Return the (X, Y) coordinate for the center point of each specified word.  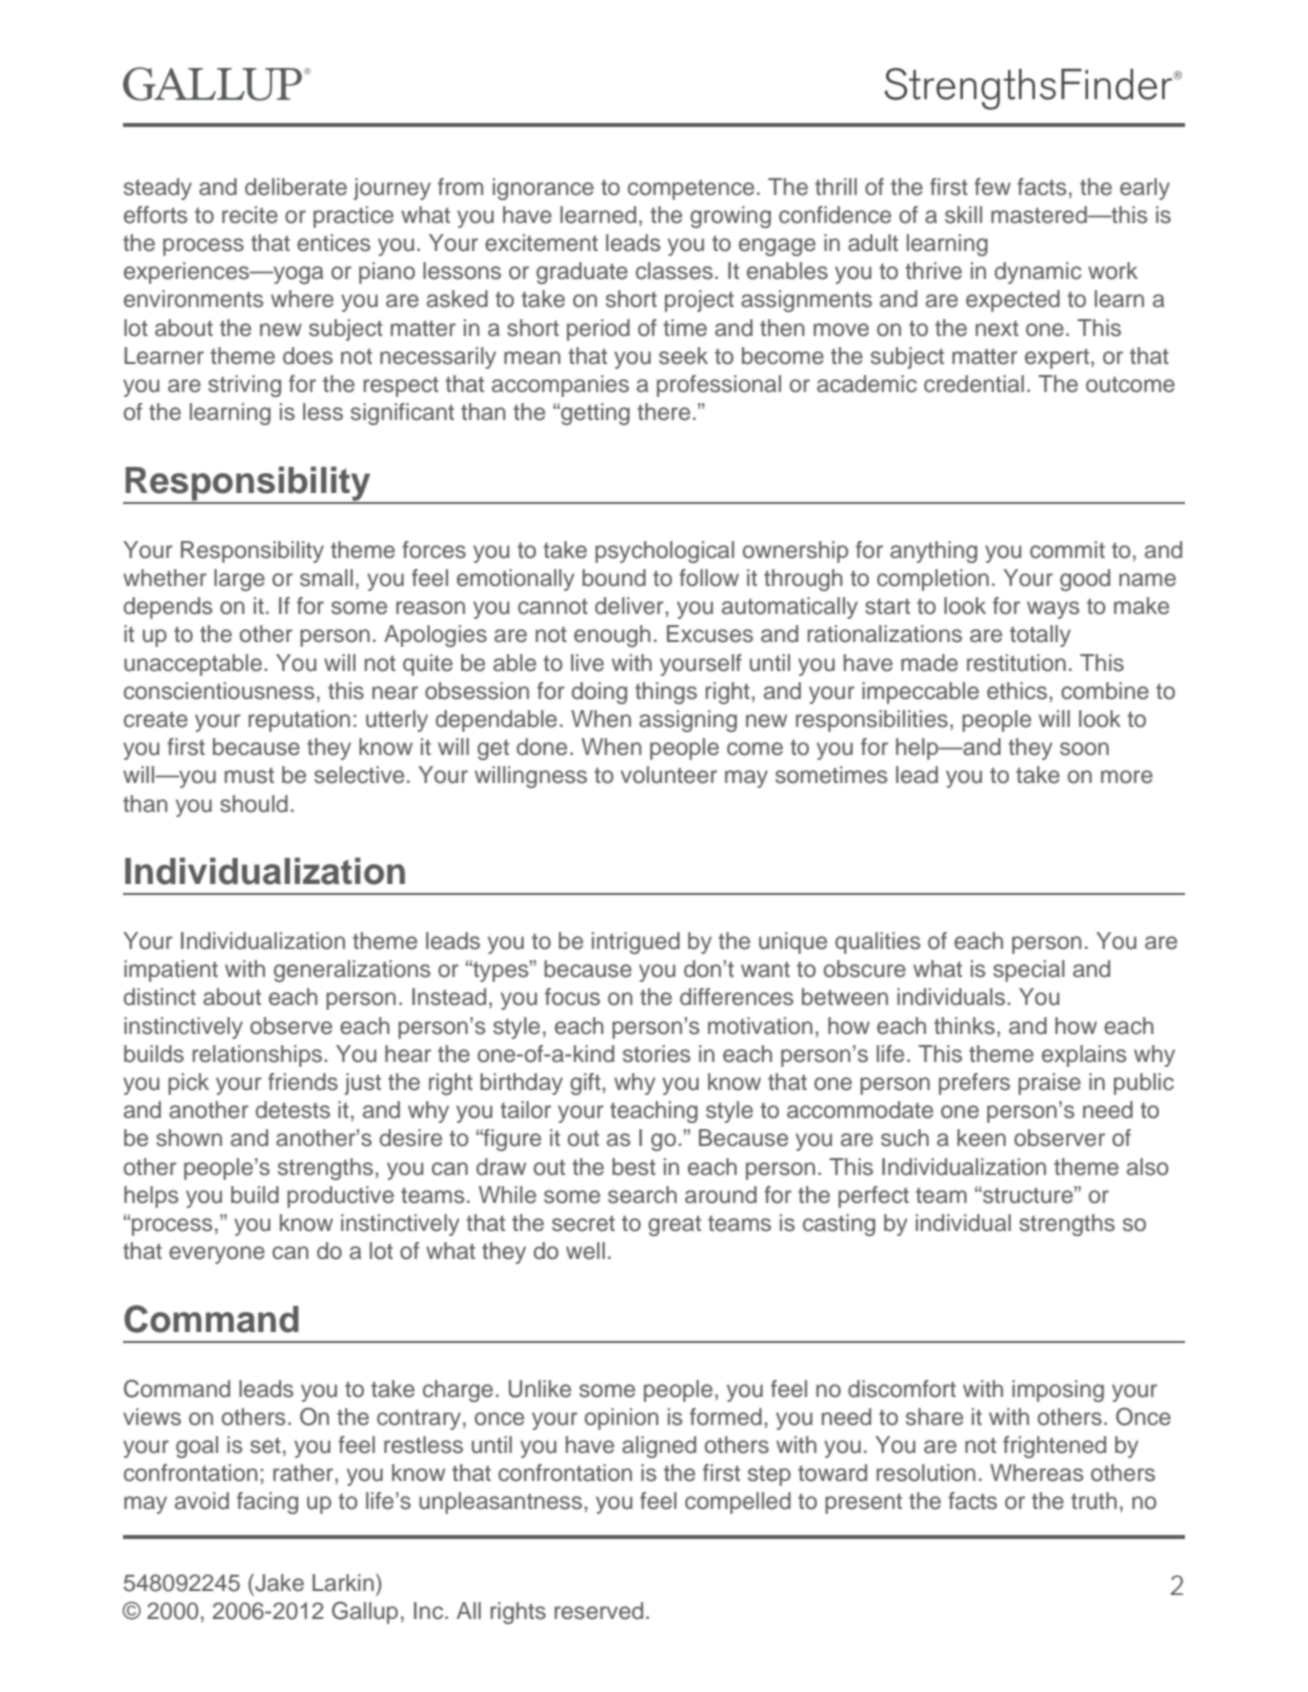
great (674, 1225)
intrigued (636, 943)
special (1029, 971)
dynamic (1038, 273)
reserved (599, 1611)
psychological (664, 552)
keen (981, 1138)
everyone (217, 1255)
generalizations (352, 971)
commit (1067, 550)
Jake (278, 1583)
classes (674, 271)
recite (250, 215)
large (239, 580)
